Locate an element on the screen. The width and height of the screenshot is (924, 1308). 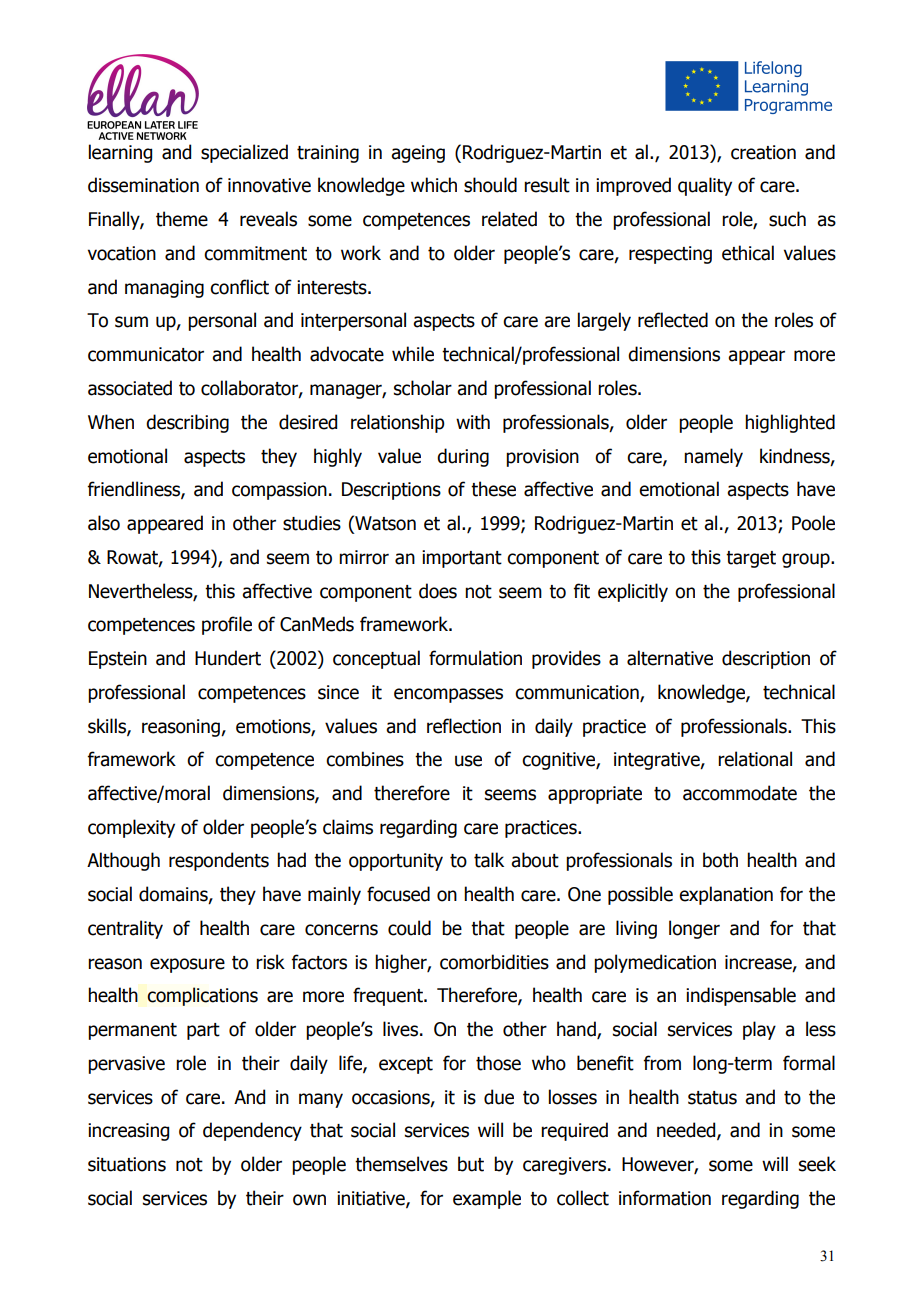
situations is located at coordinates (127, 1164).
